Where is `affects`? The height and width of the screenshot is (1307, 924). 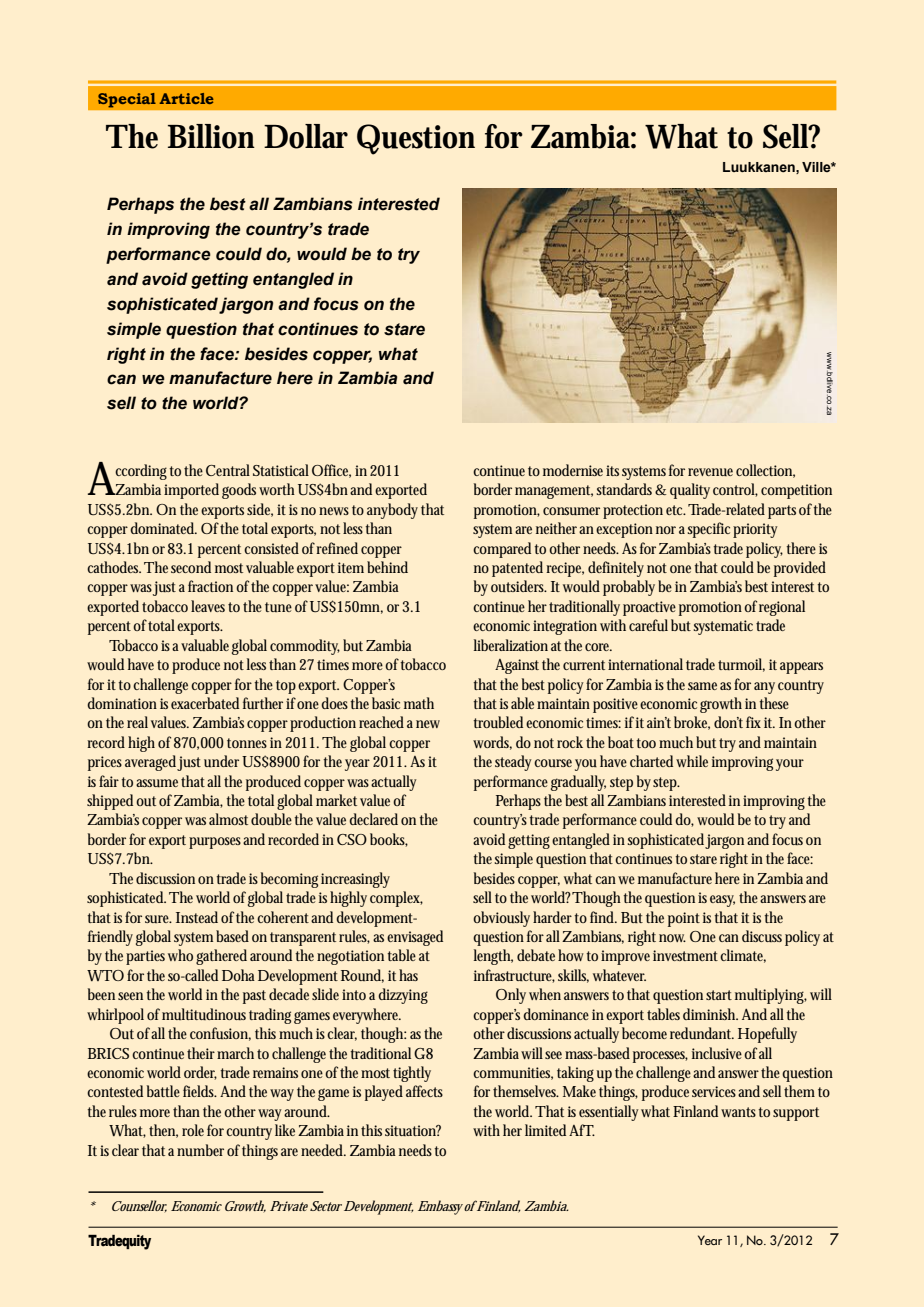
affects is located at coordinates (424, 1091).
